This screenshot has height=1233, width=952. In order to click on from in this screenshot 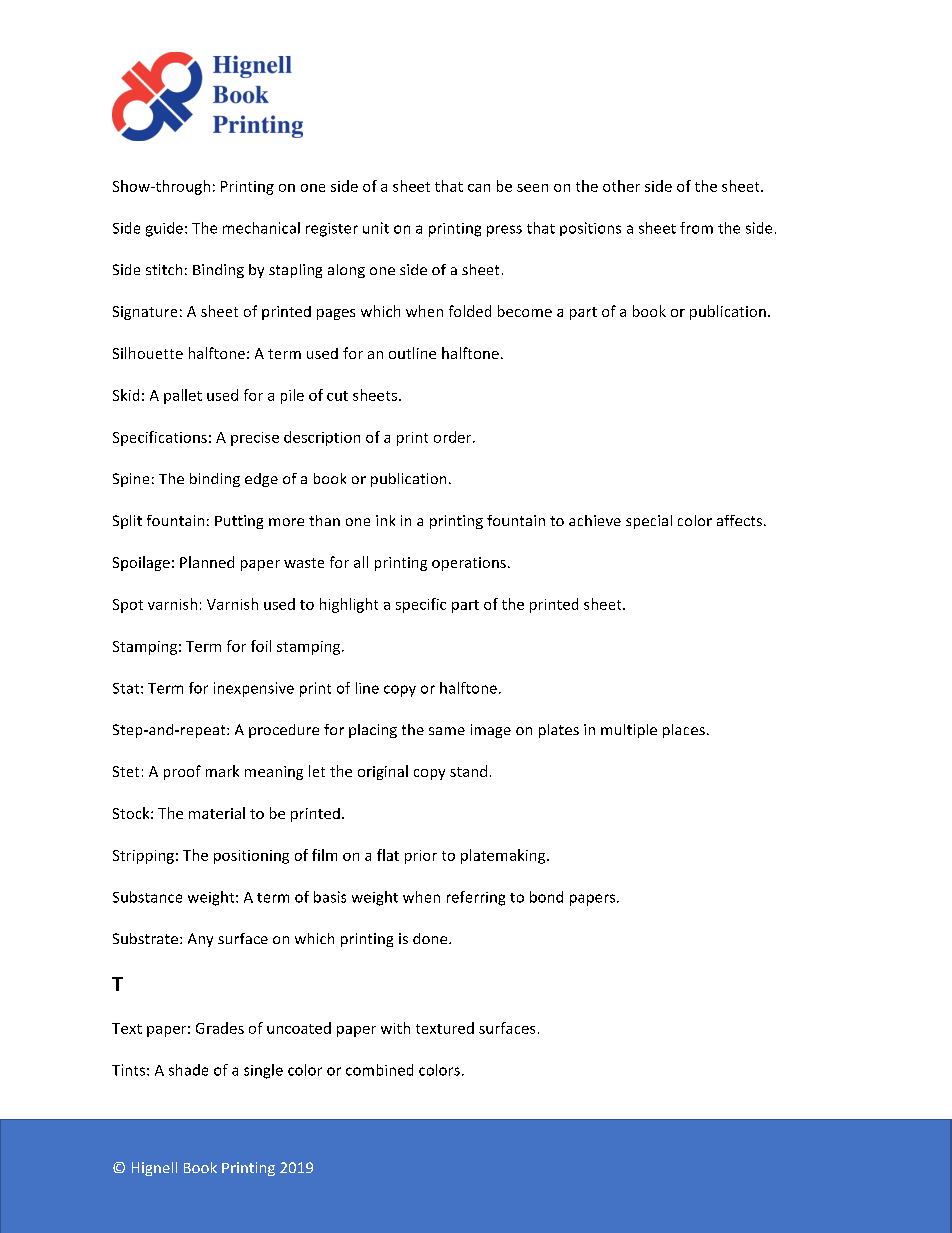, I will do `click(696, 228)`.
